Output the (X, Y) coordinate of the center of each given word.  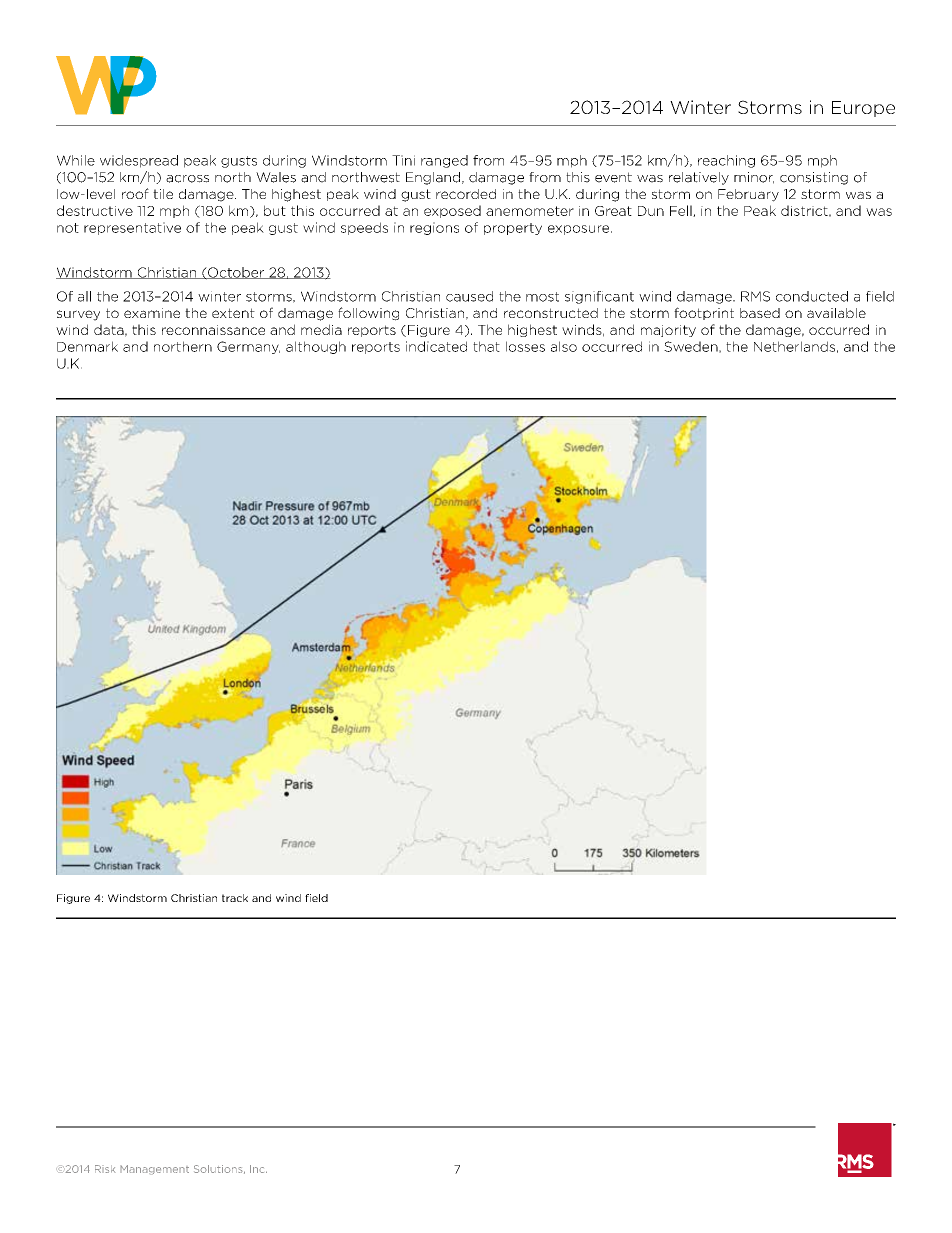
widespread (139, 161)
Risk (105, 1169)
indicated (436, 346)
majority (668, 331)
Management (154, 1170)
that (486, 346)
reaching (726, 161)
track (235, 898)
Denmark (87, 346)
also (564, 346)
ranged (444, 161)
